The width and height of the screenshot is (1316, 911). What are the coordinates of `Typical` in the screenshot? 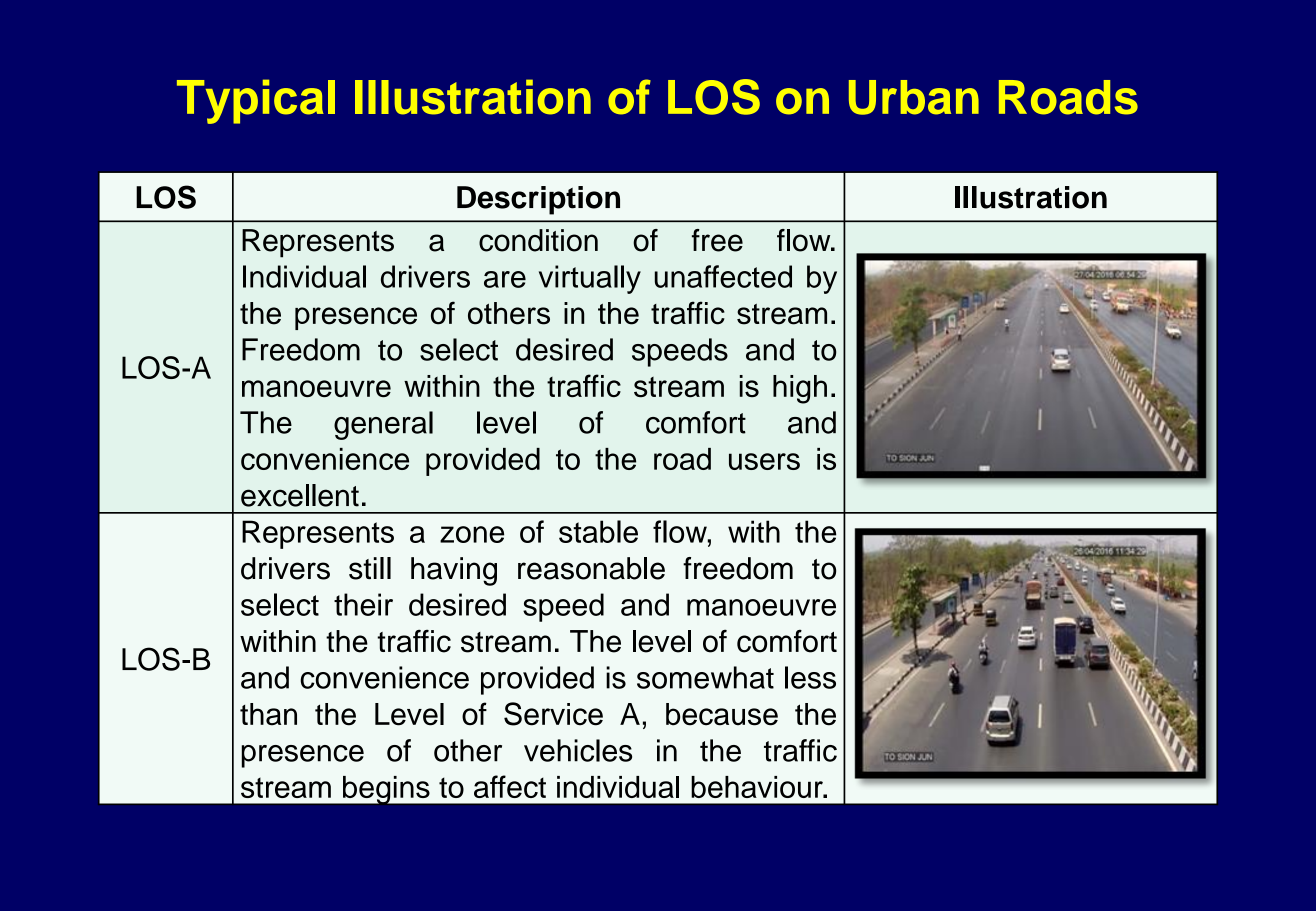 It's located at (256, 101).
